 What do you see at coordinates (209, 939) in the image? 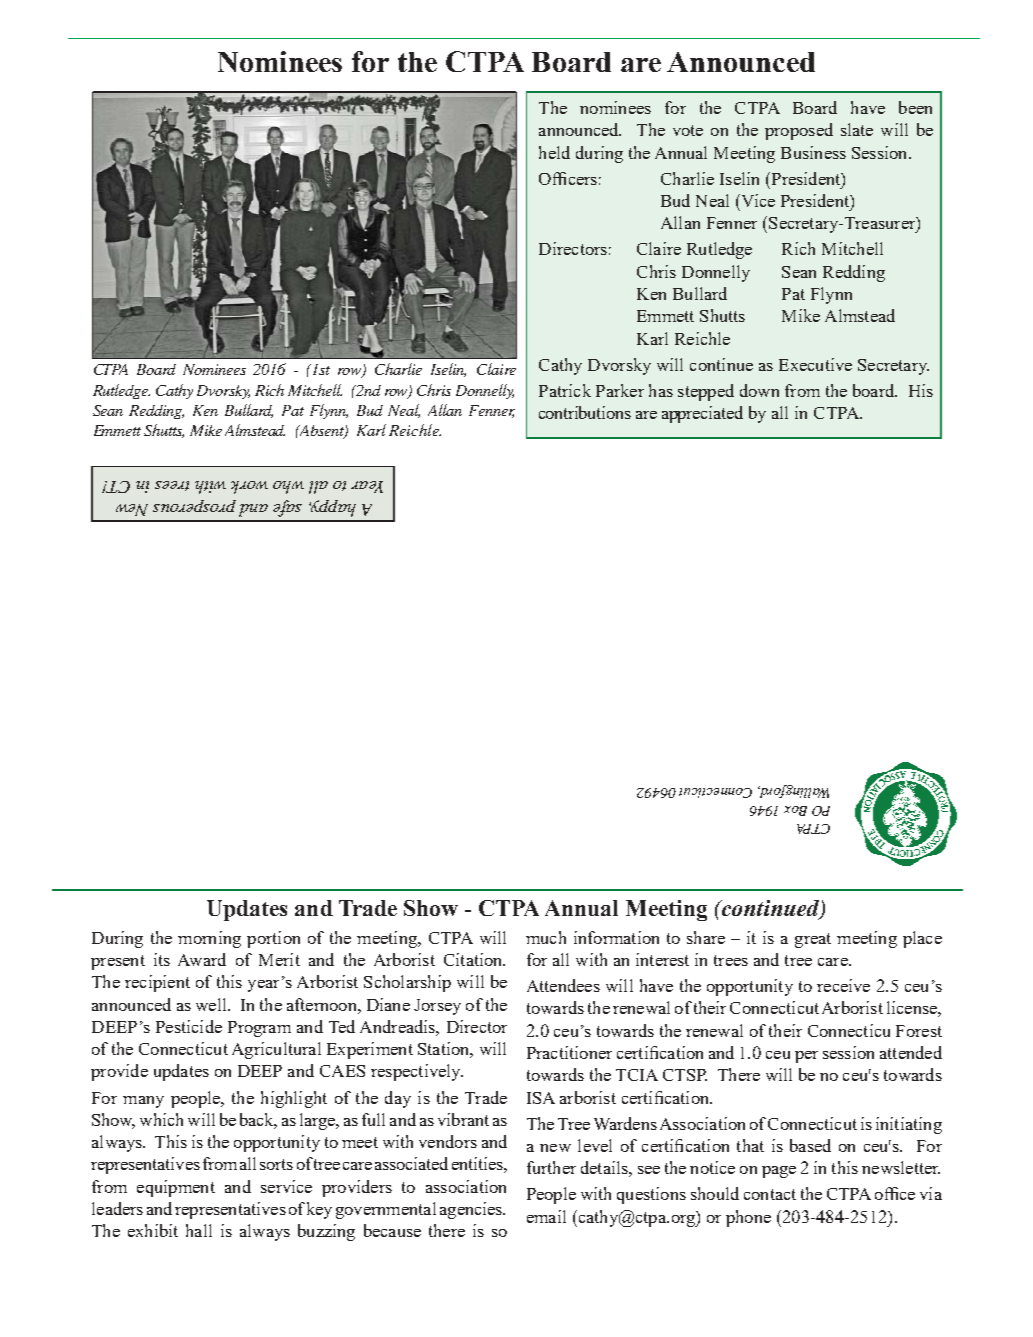
I see `morning` at bounding box center [209, 939].
